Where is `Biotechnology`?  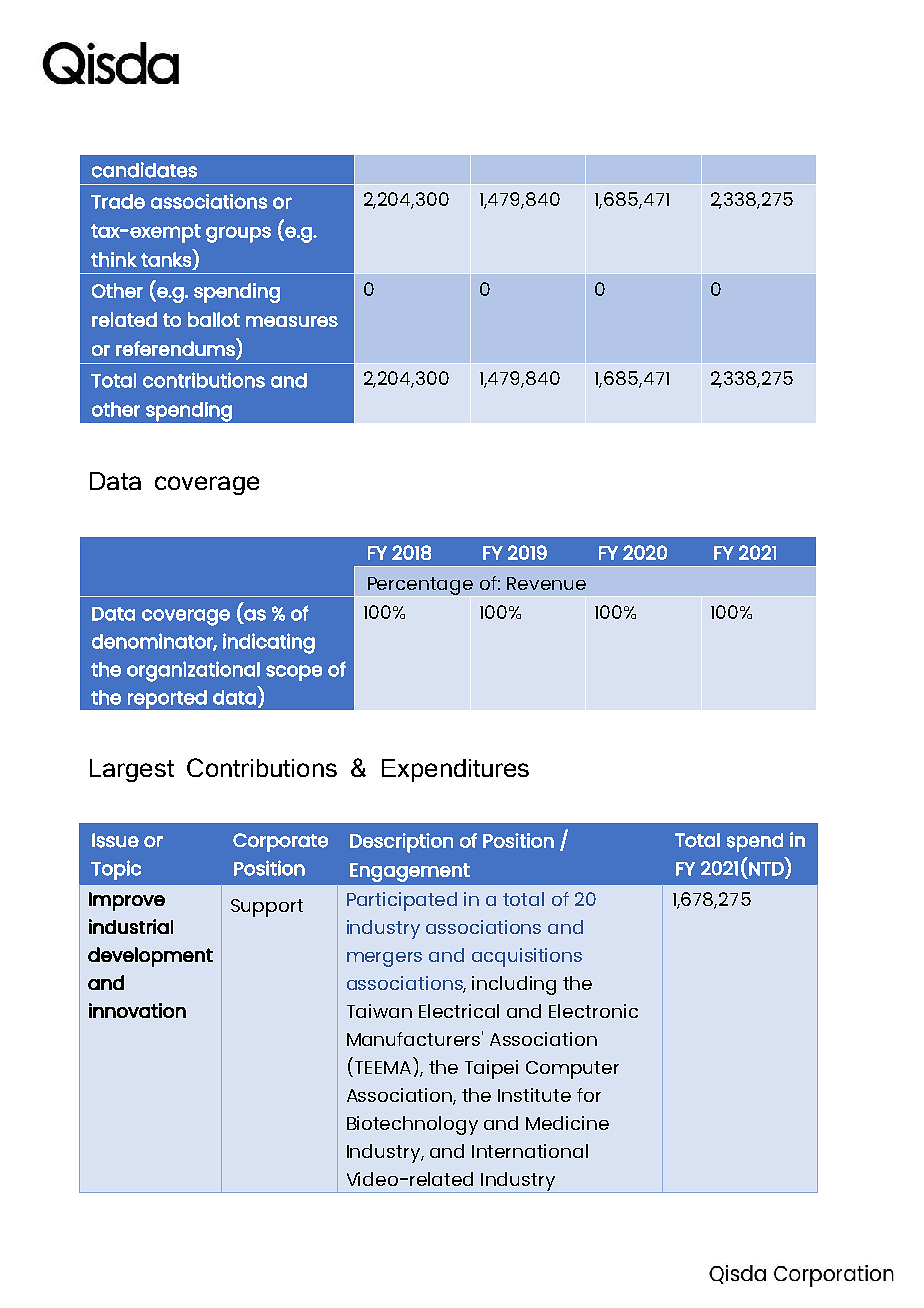
Biotechnology is located at coordinates (412, 1125).
